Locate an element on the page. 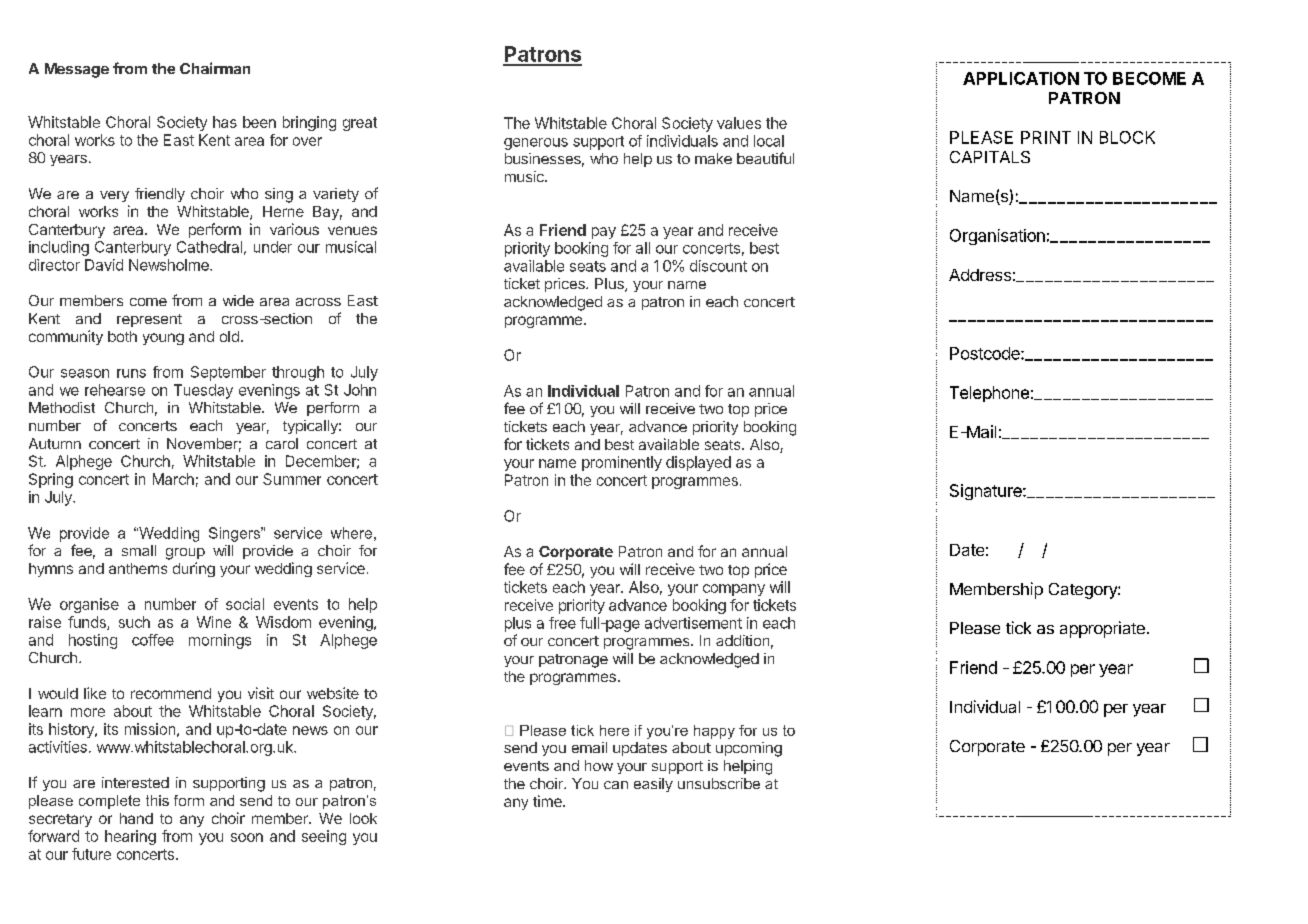  during is located at coordinates (194, 569).
